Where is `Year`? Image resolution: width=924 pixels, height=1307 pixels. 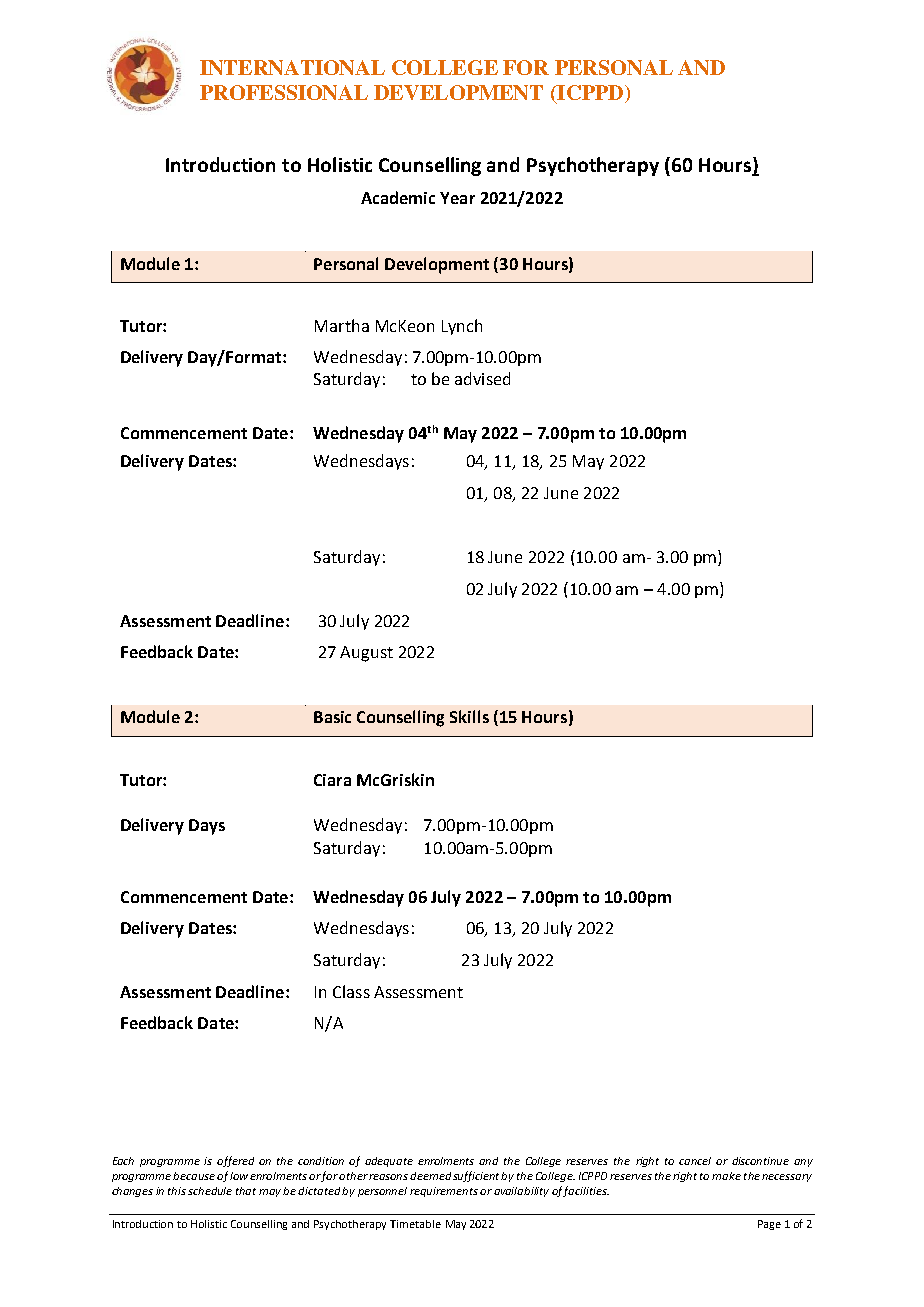 Year is located at coordinates (457, 198).
